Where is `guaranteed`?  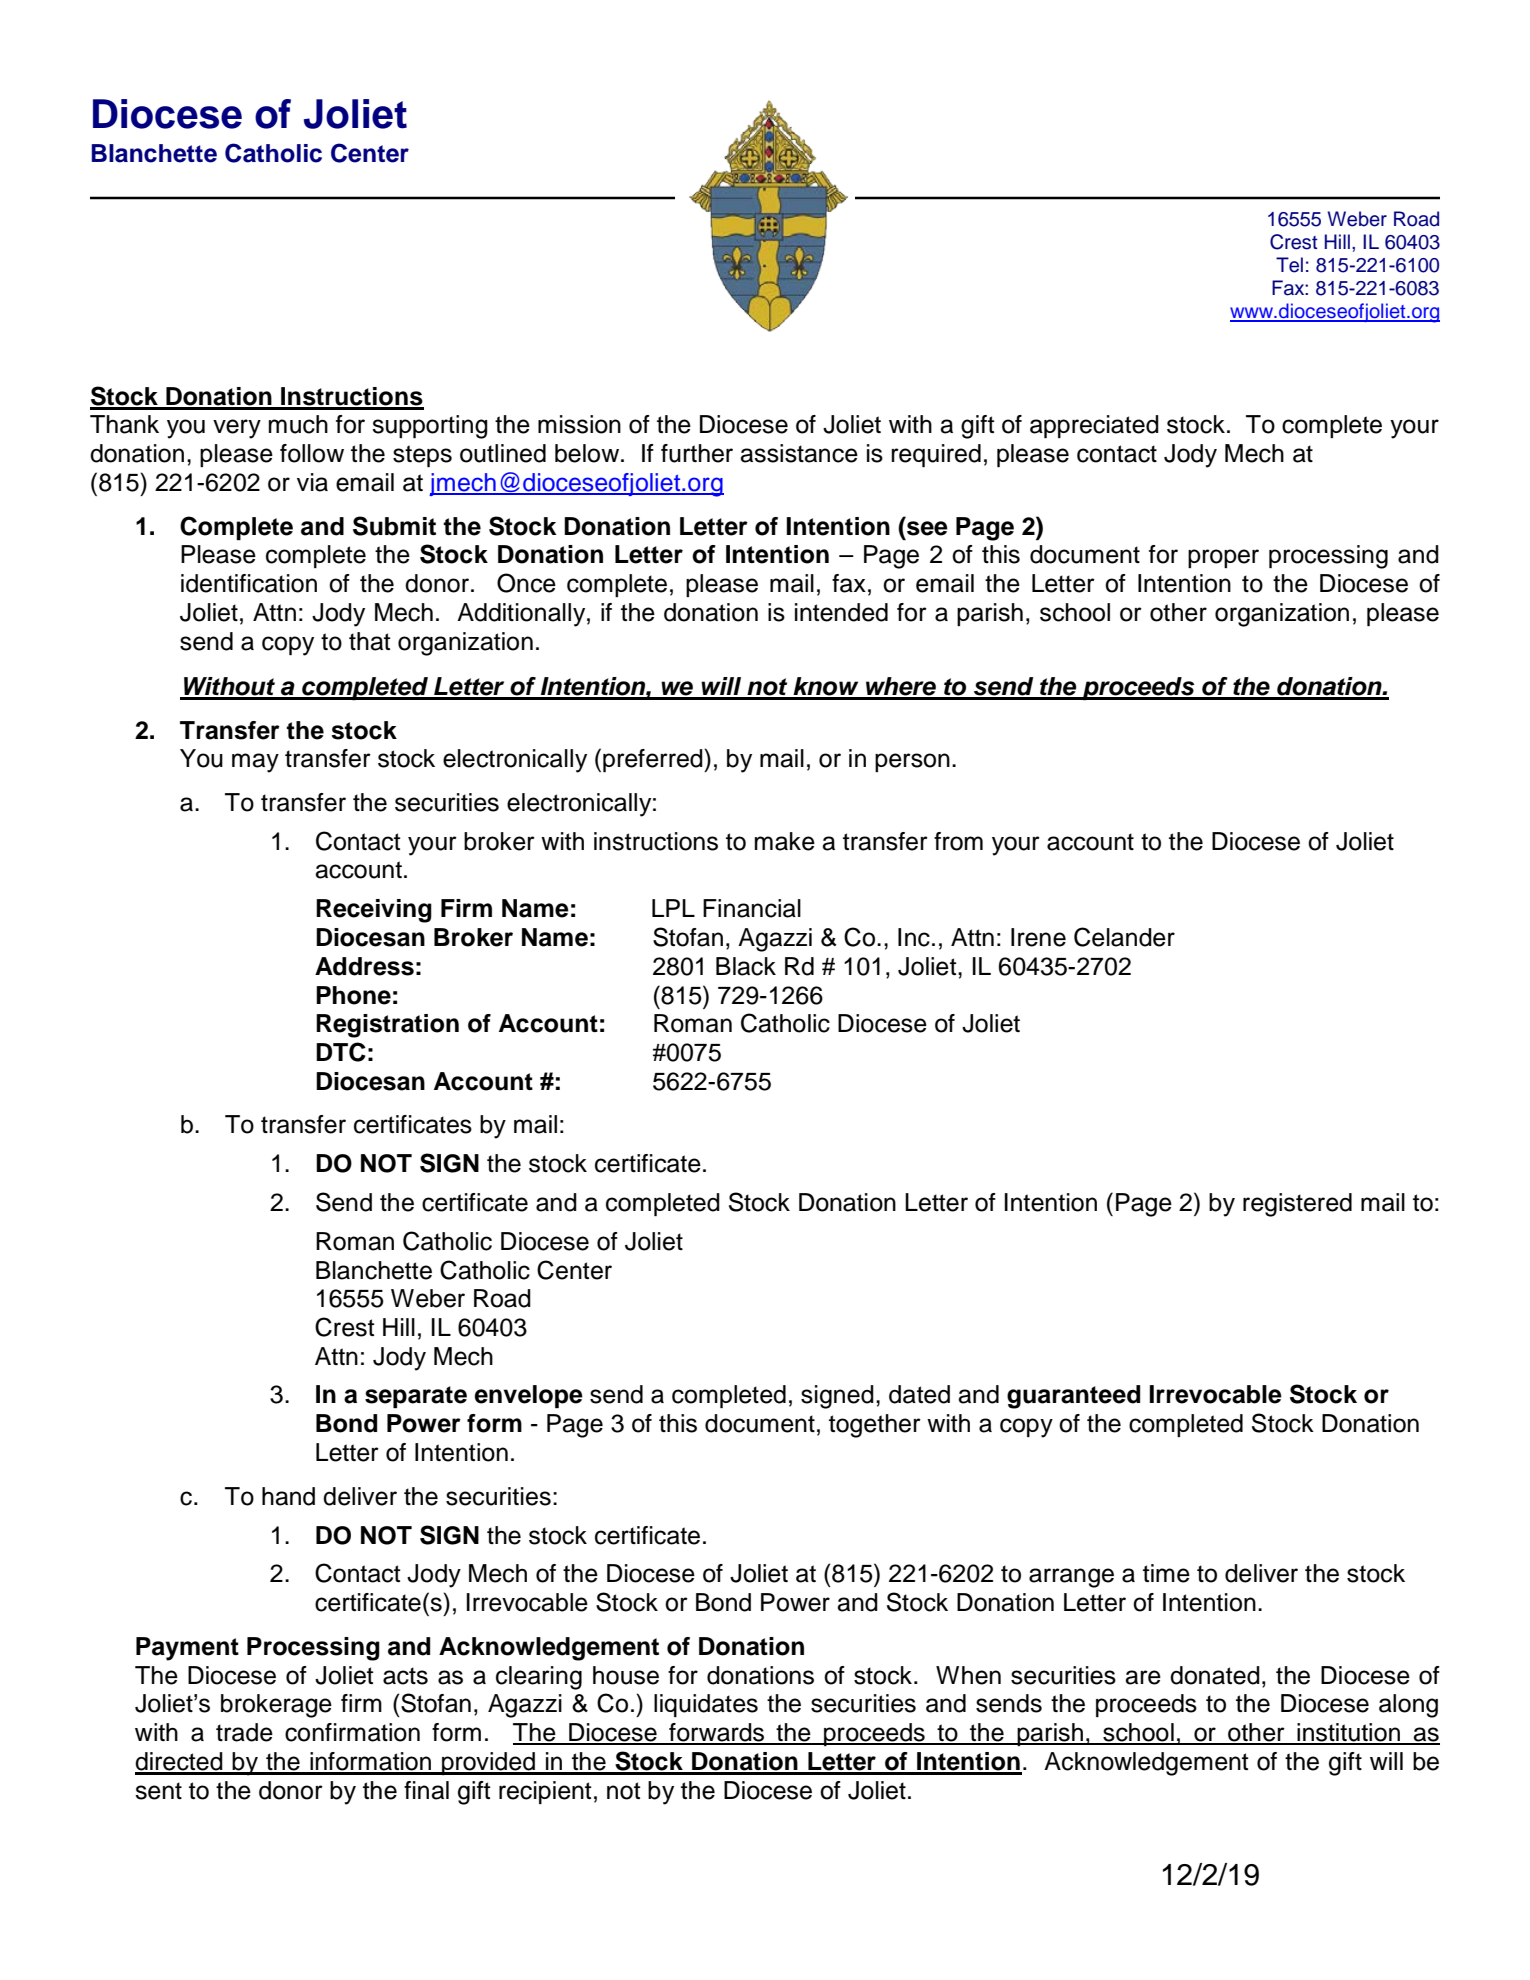 guaranteed is located at coordinates (1073, 1397).
